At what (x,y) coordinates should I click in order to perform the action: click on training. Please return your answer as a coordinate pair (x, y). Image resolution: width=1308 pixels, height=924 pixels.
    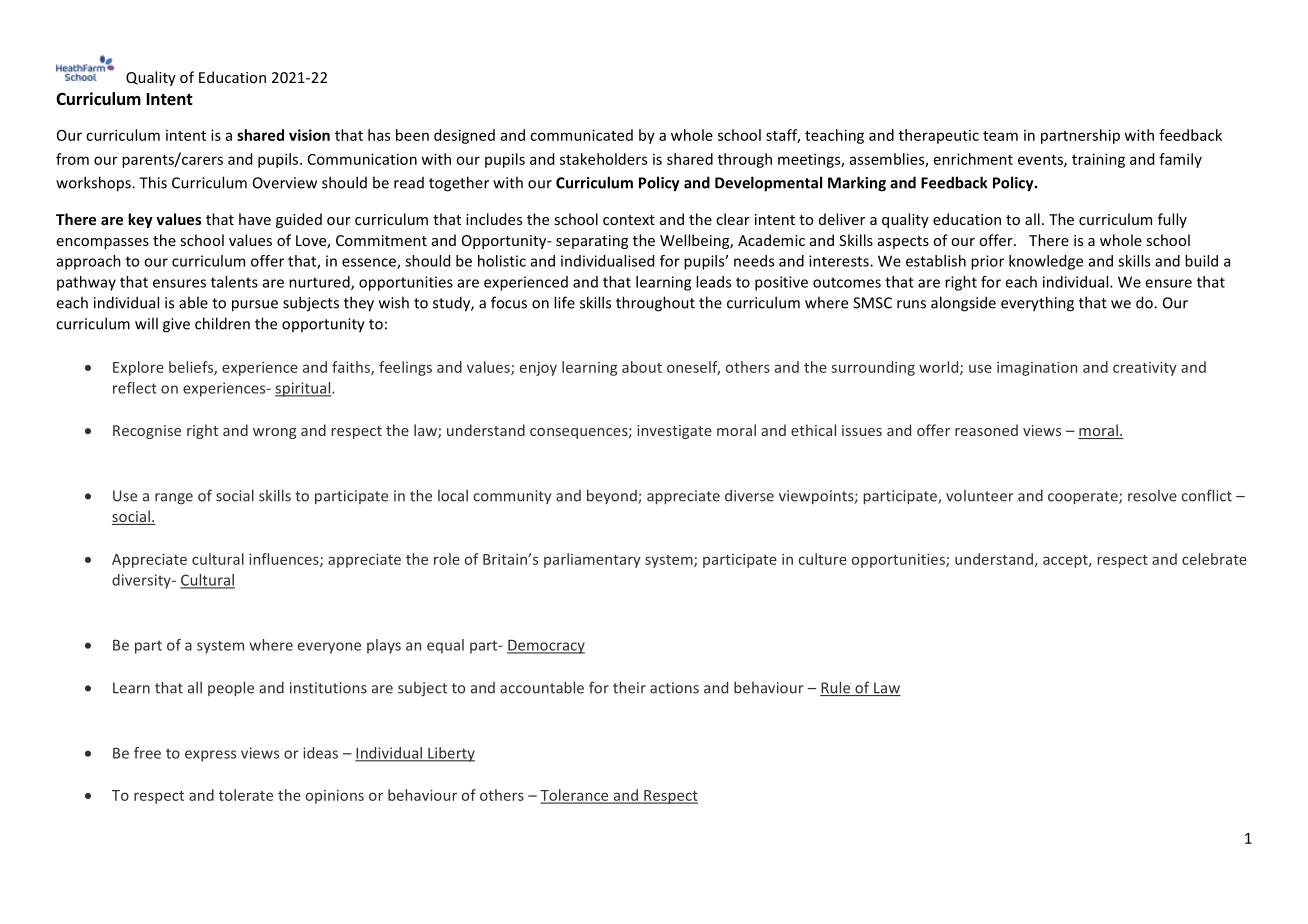
    Looking at the image, I should click on (1098, 160).
